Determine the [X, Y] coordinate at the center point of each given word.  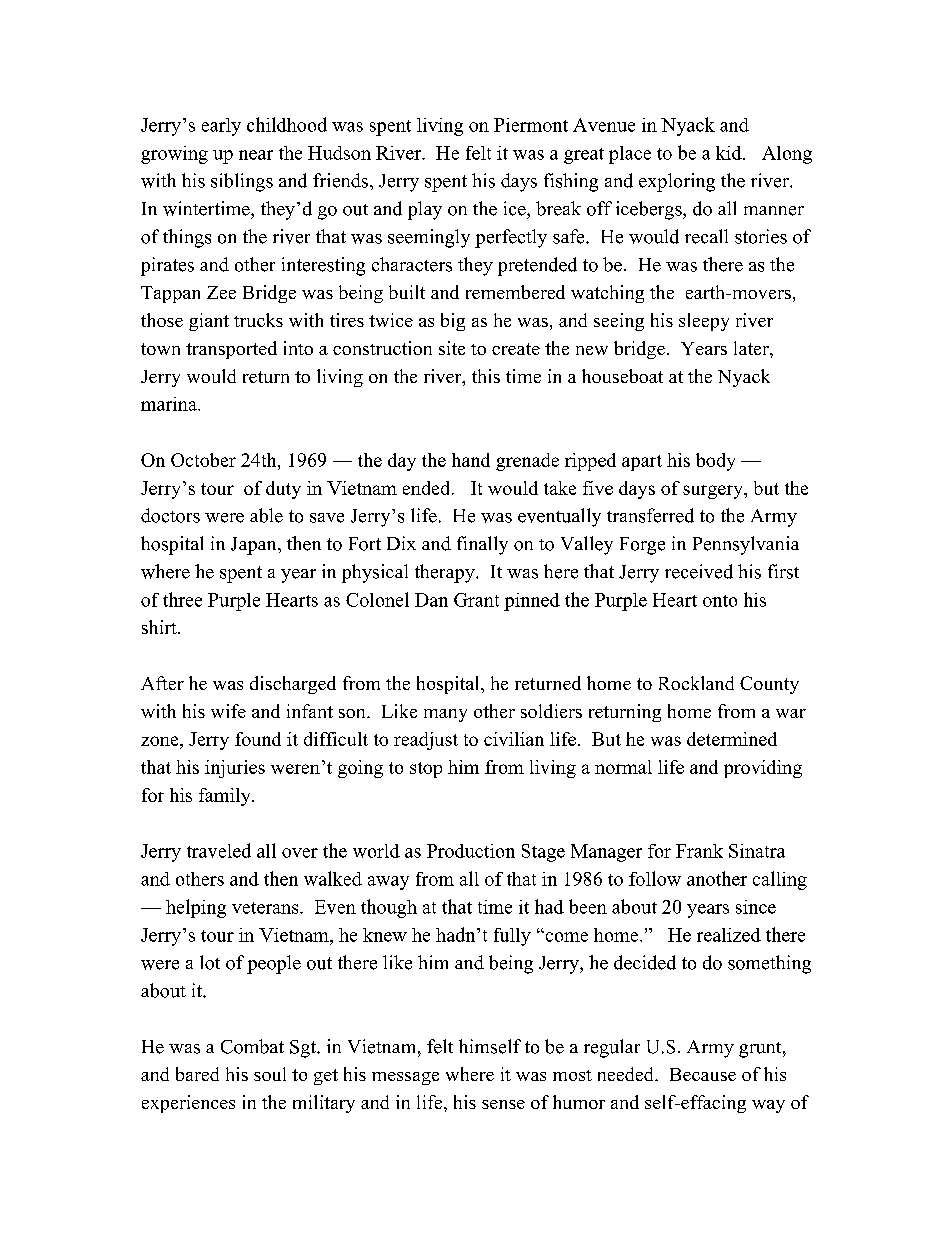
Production [471, 851]
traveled [219, 850]
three [182, 599]
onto [720, 601]
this [486, 376]
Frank [699, 851]
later [752, 348]
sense [503, 1104]
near [256, 155]
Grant [476, 600]
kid [730, 153]
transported [231, 350]
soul [270, 1074]
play [425, 210]
